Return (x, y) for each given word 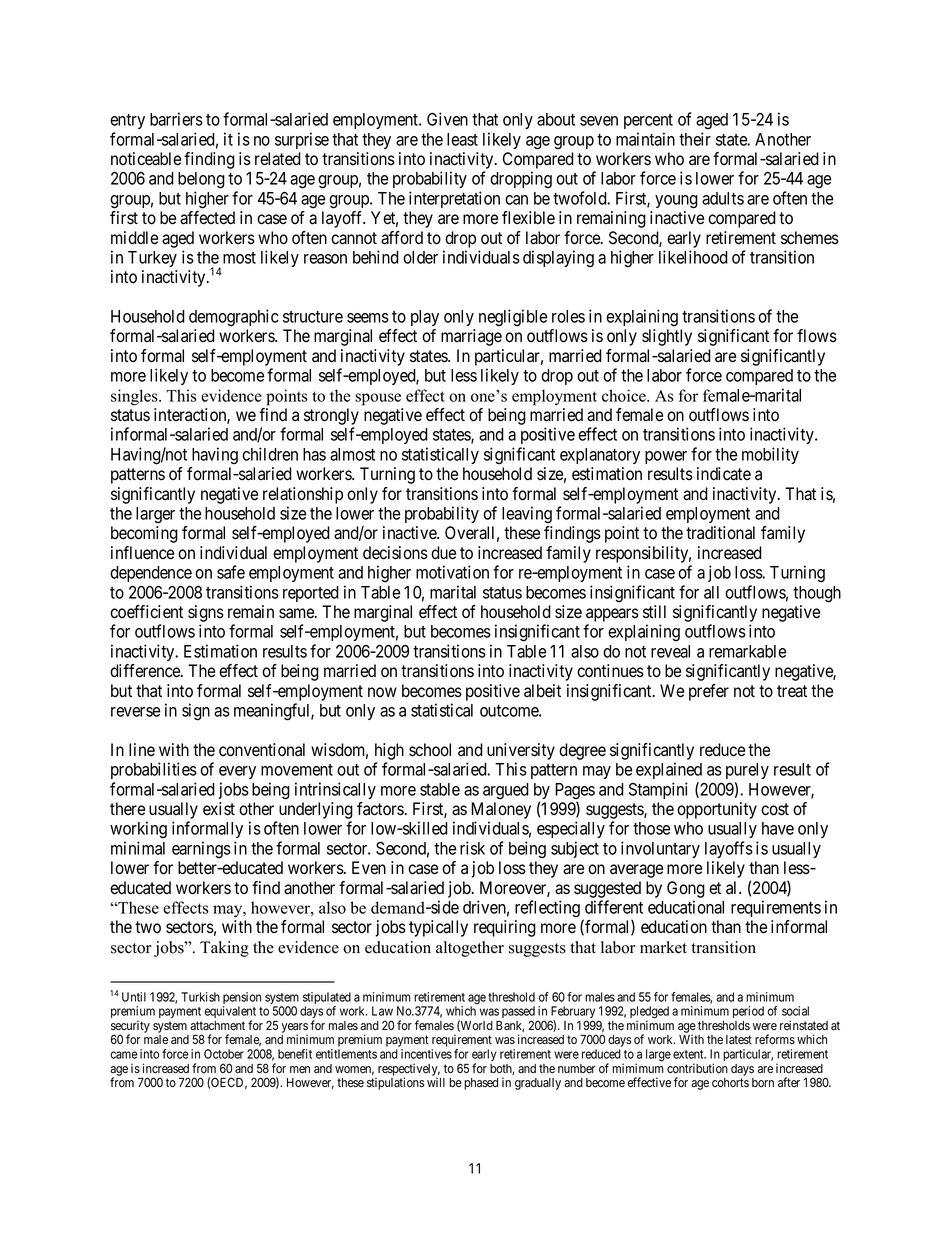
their (695, 139)
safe (231, 572)
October (224, 1054)
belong (201, 180)
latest (739, 1039)
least (462, 139)
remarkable (747, 651)
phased (481, 1084)
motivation (452, 572)
